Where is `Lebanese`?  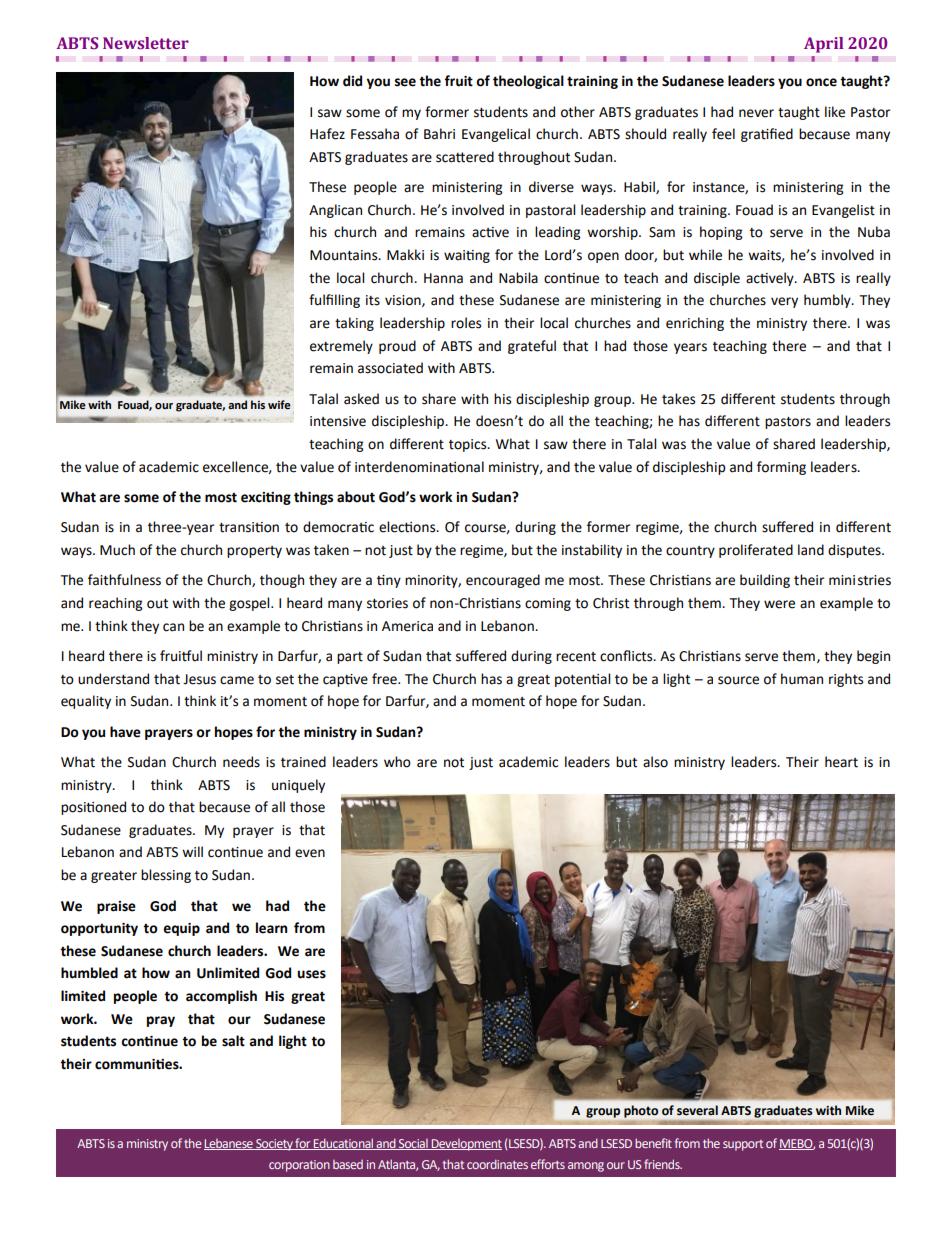
Lebanese is located at coordinates (229, 1144).
